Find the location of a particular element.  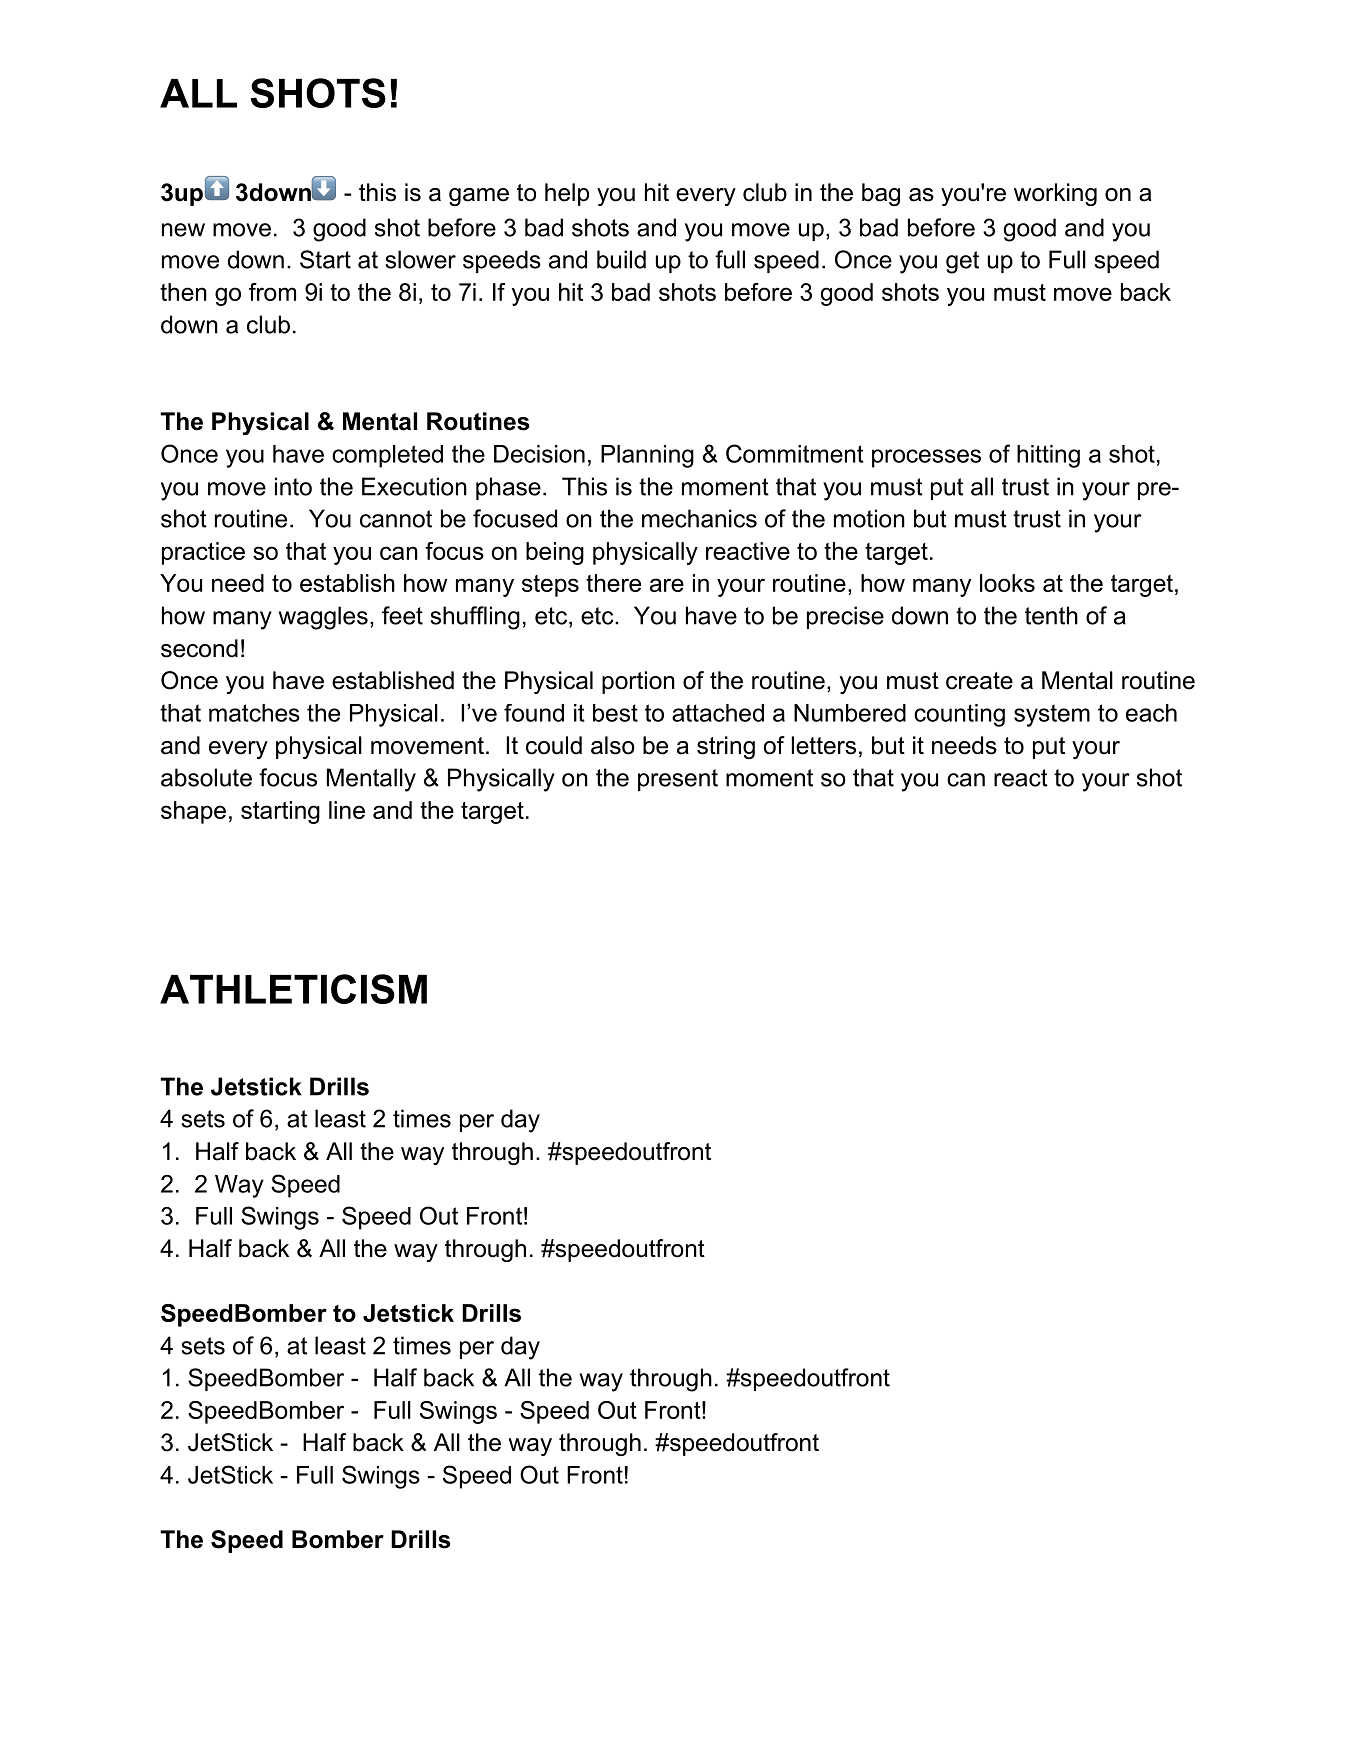

matches is located at coordinates (254, 713).
